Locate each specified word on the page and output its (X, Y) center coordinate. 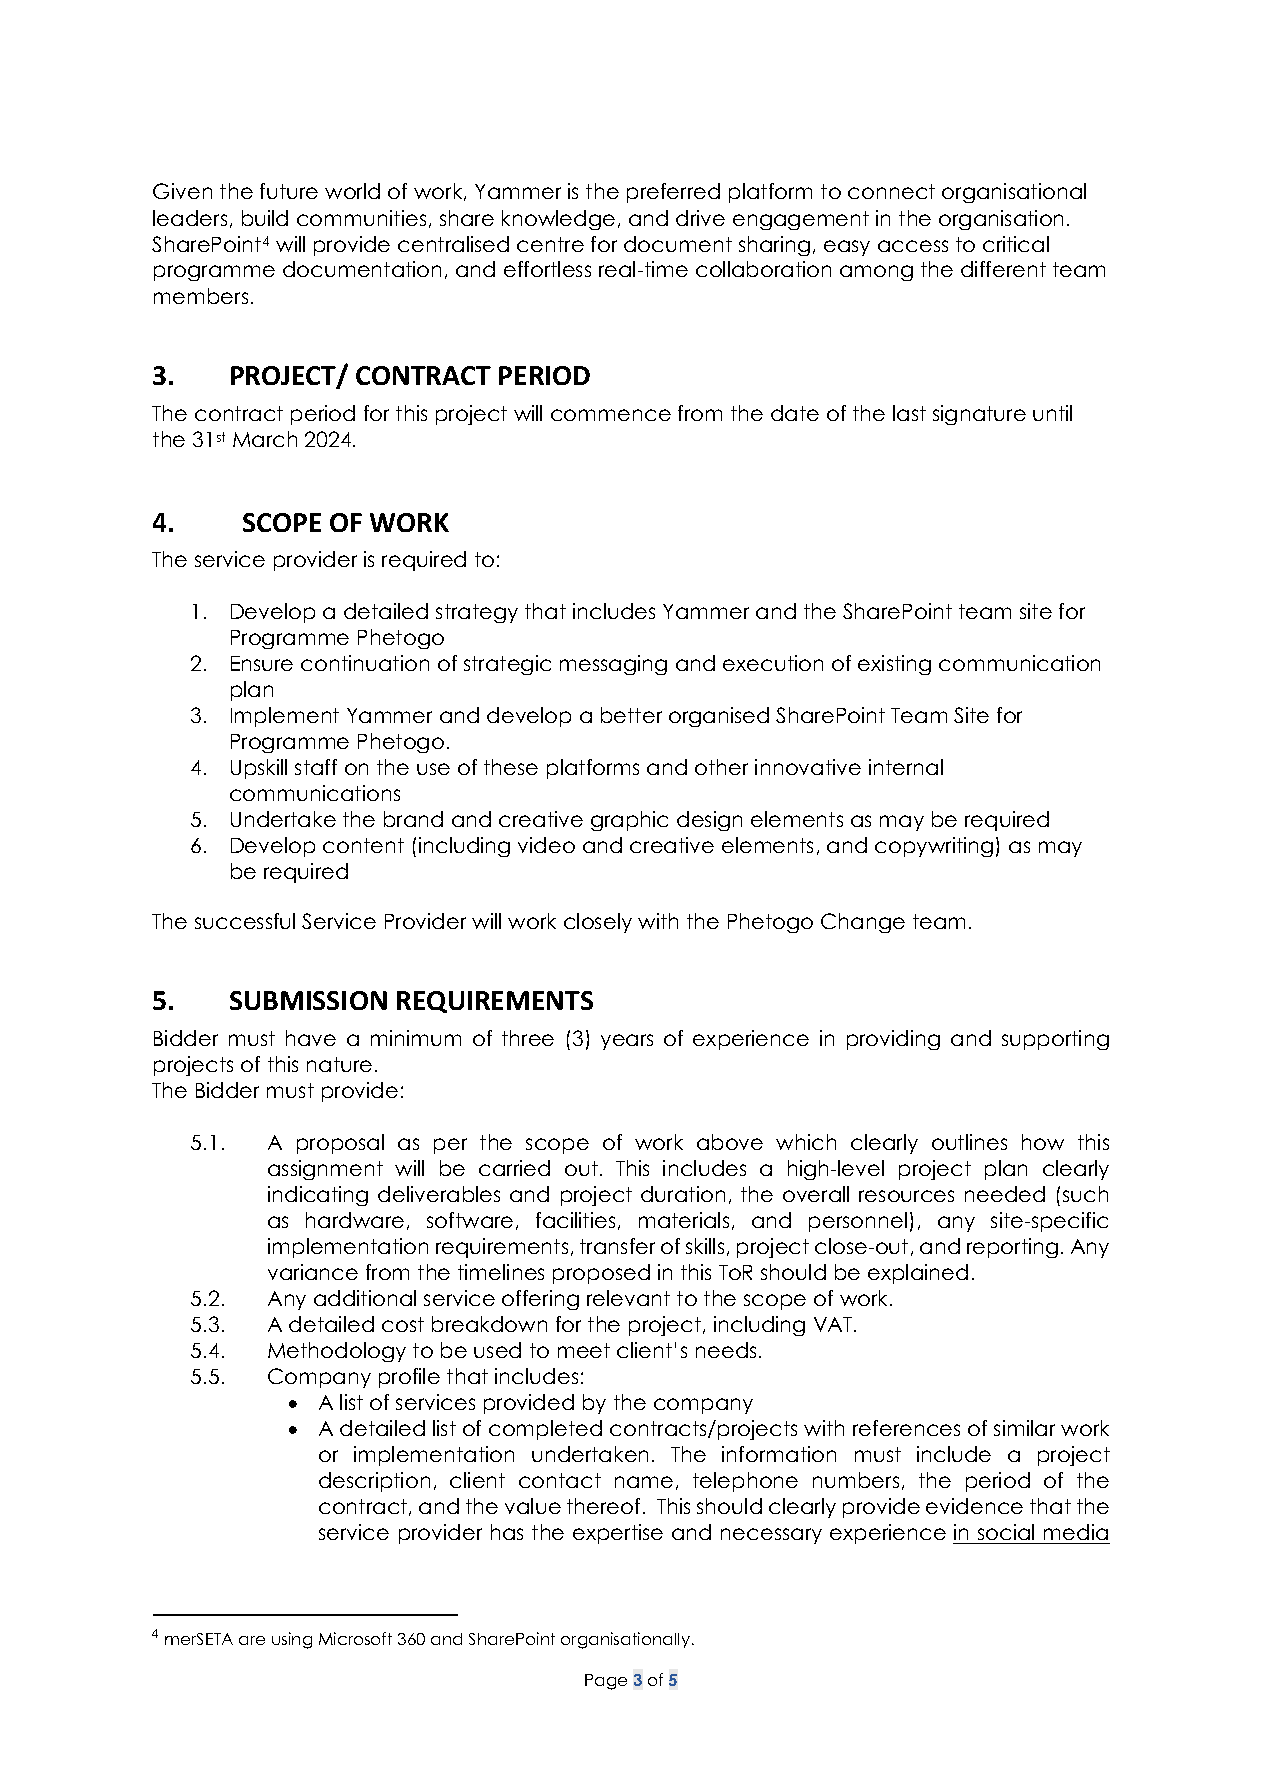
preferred (673, 193)
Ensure (262, 663)
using (292, 1640)
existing (894, 665)
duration (683, 1194)
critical (1016, 244)
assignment (325, 1170)
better (631, 715)
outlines (969, 1142)
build (265, 218)
